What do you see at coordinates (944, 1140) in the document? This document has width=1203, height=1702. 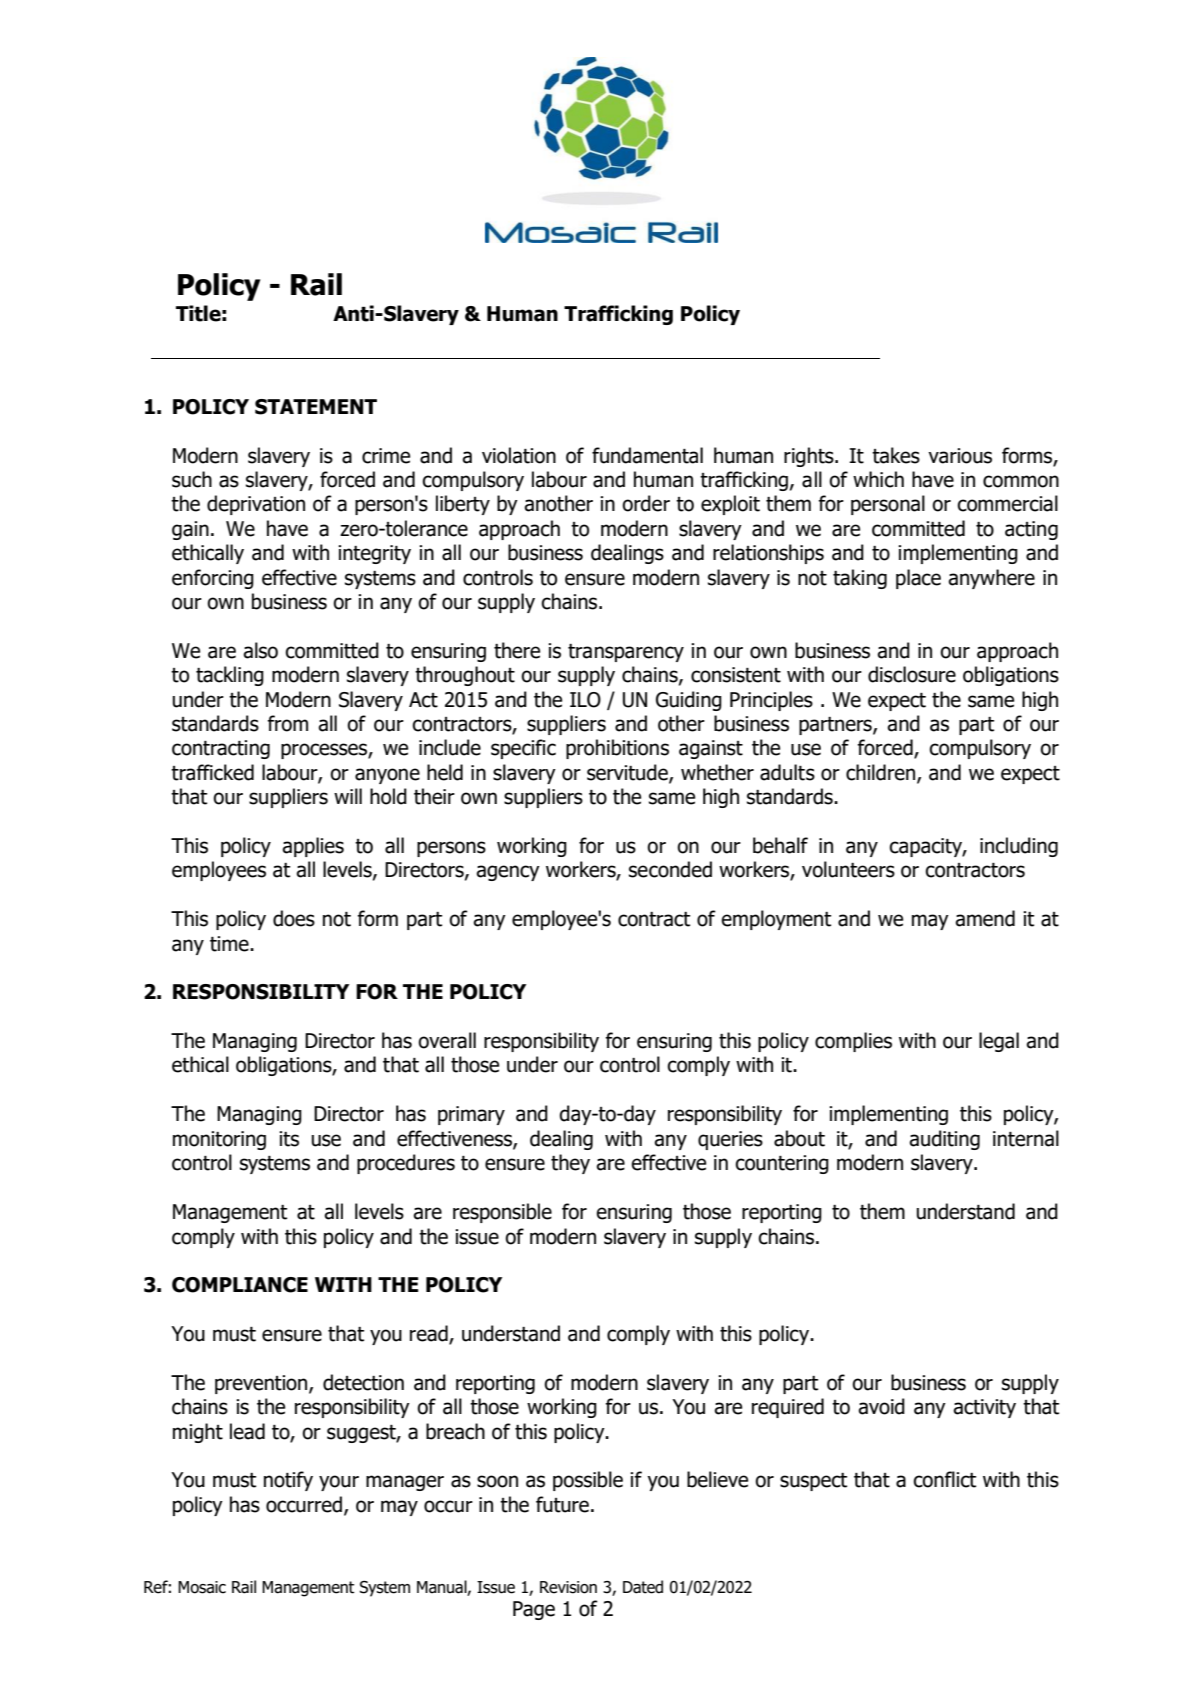 I see `auditing` at bounding box center [944, 1140].
